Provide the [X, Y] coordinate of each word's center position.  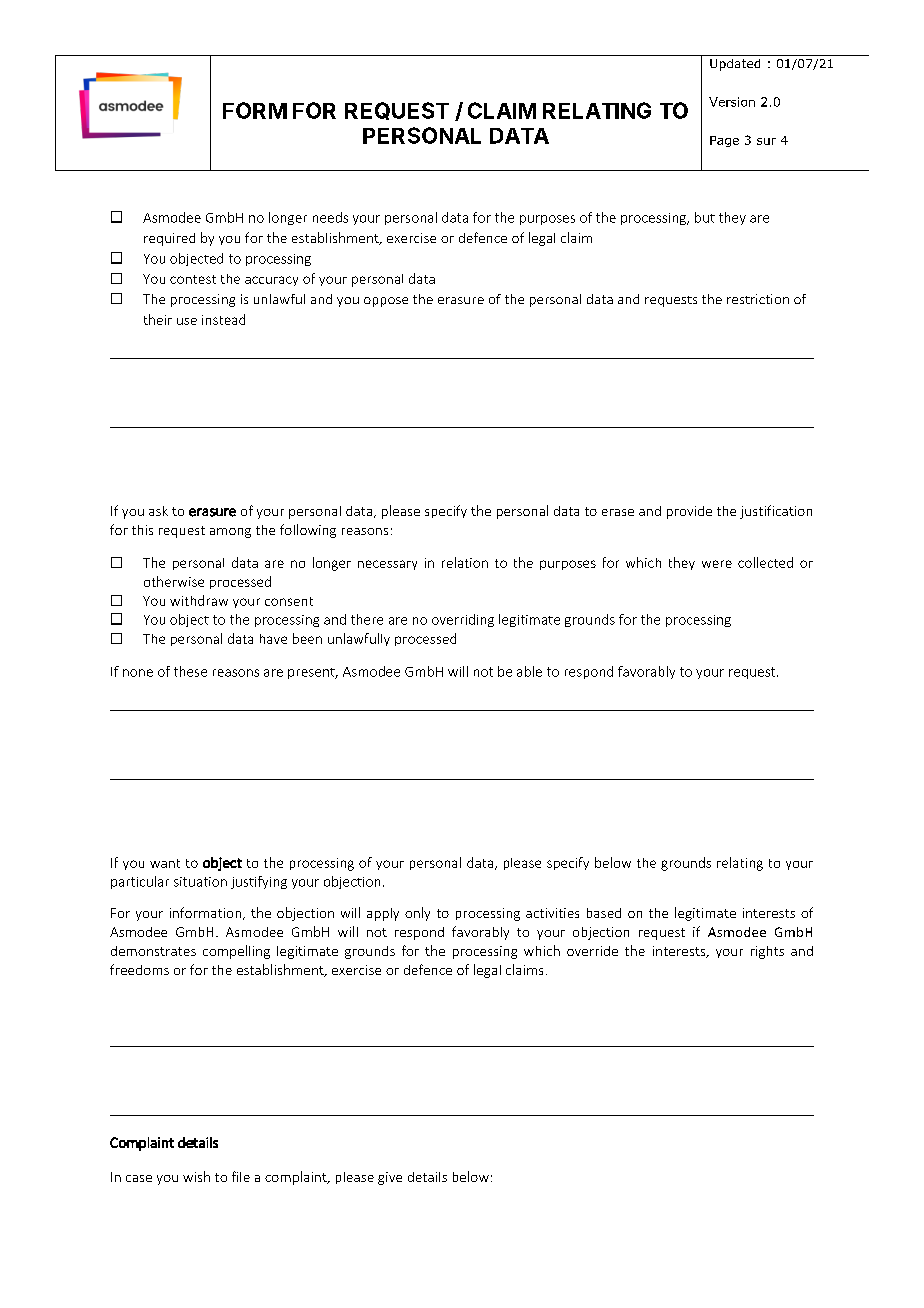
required [169, 239]
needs [330, 217]
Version [732, 102]
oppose [386, 302]
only [417, 914]
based [604, 913]
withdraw [199, 600]
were [717, 564]
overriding [463, 620]
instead [223, 319]
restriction [758, 299]
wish [196, 1176]
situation [200, 882]
